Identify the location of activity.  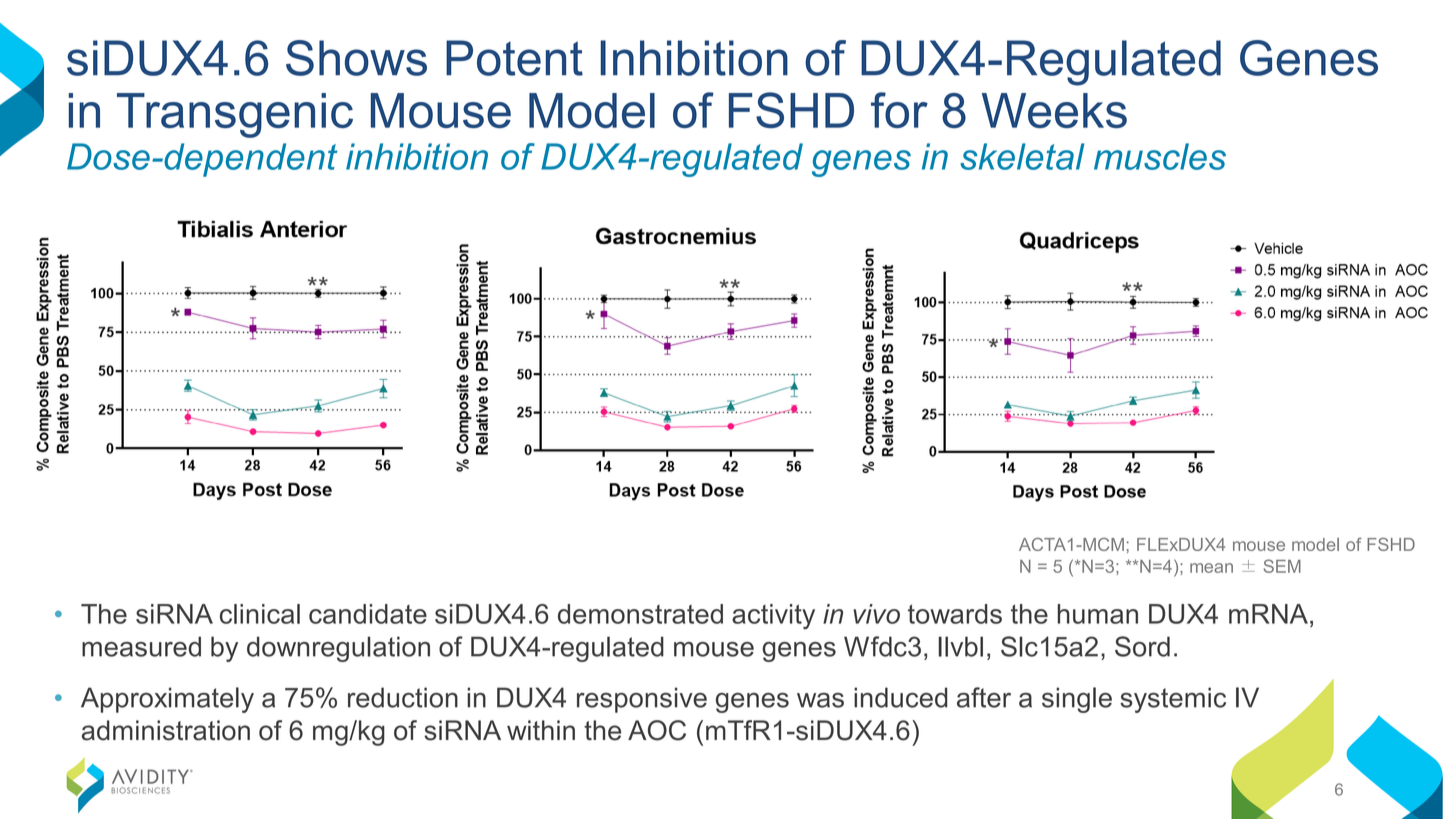
(773, 617).
